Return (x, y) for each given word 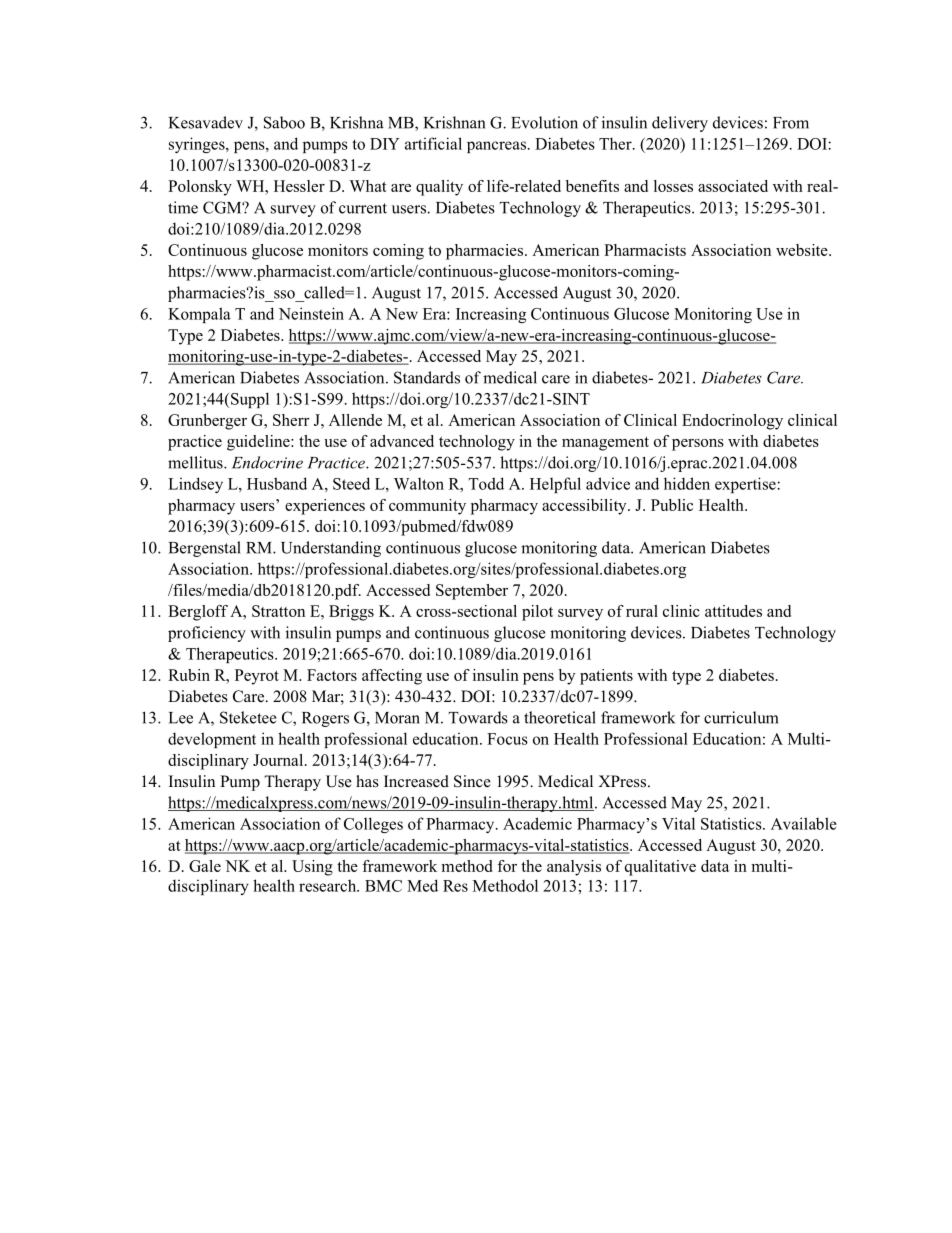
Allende (355, 420)
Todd (486, 483)
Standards (427, 377)
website (803, 250)
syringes (198, 145)
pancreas (496, 147)
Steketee (248, 717)
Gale (205, 866)
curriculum (741, 717)
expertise (746, 485)
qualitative (660, 868)
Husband (277, 483)
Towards (478, 717)
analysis (574, 868)
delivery (680, 124)
